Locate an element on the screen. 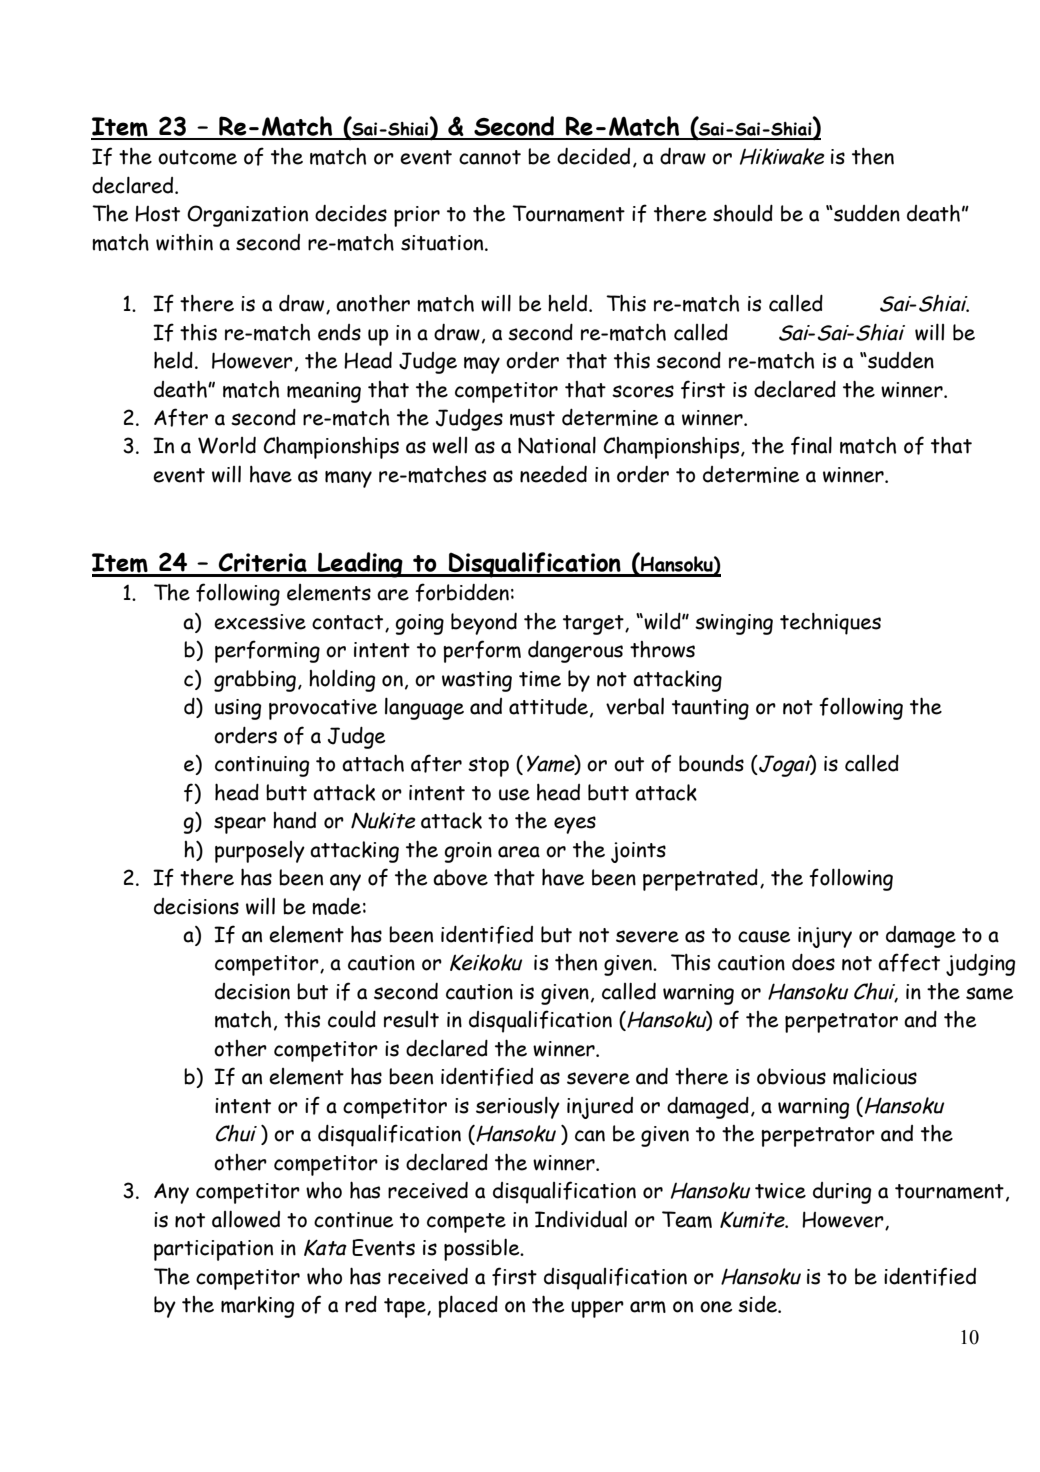 Image resolution: width=1040 pixels, height=1472 pixels. during is located at coordinates (842, 1193).
